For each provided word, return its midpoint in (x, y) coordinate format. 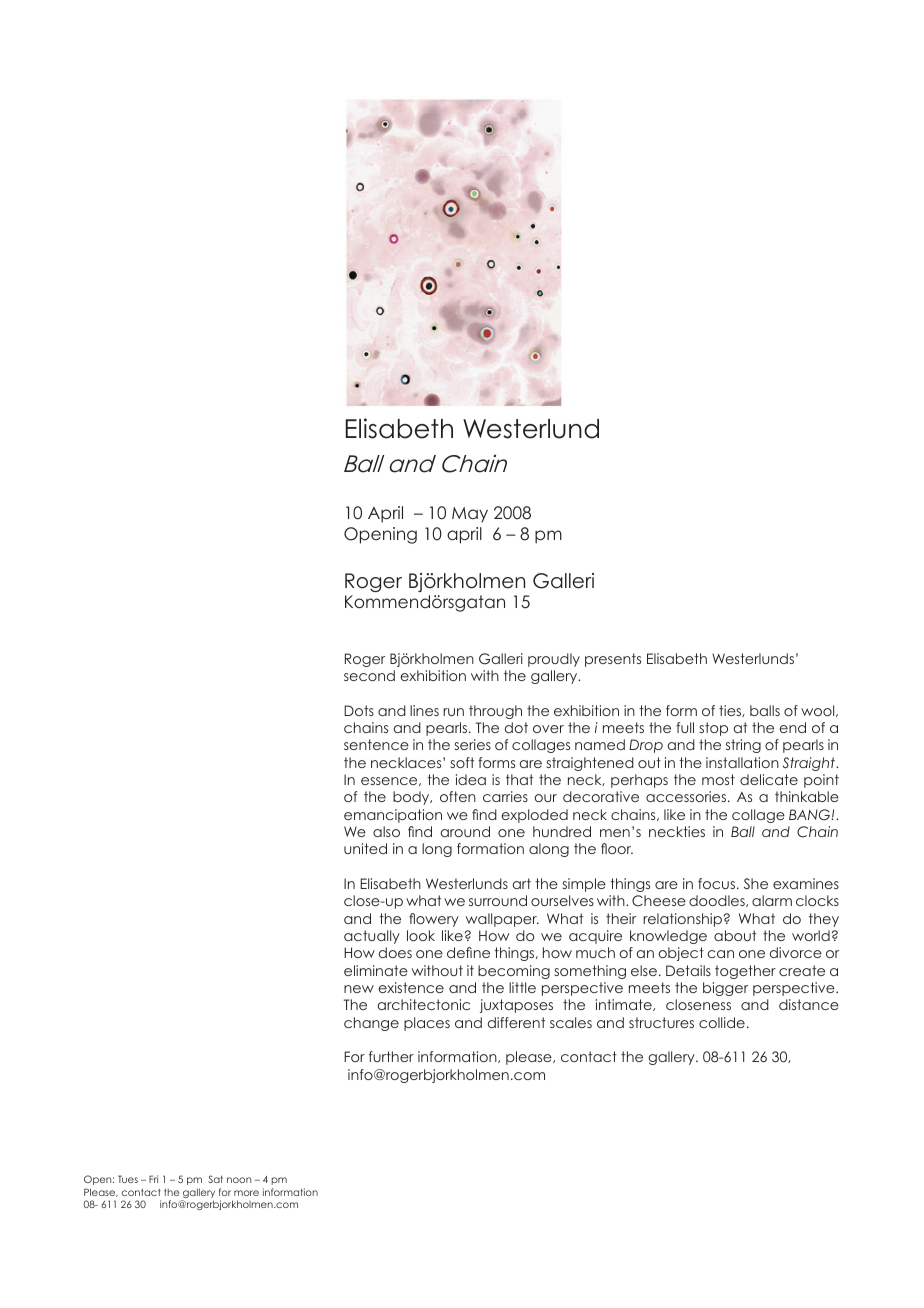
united (365, 848)
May (470, 515)
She (756, 883)
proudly (554, 660)
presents (613, 660)
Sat (215, 1179)
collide (722, 1022)
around (465, 831)
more (246, 1193)
